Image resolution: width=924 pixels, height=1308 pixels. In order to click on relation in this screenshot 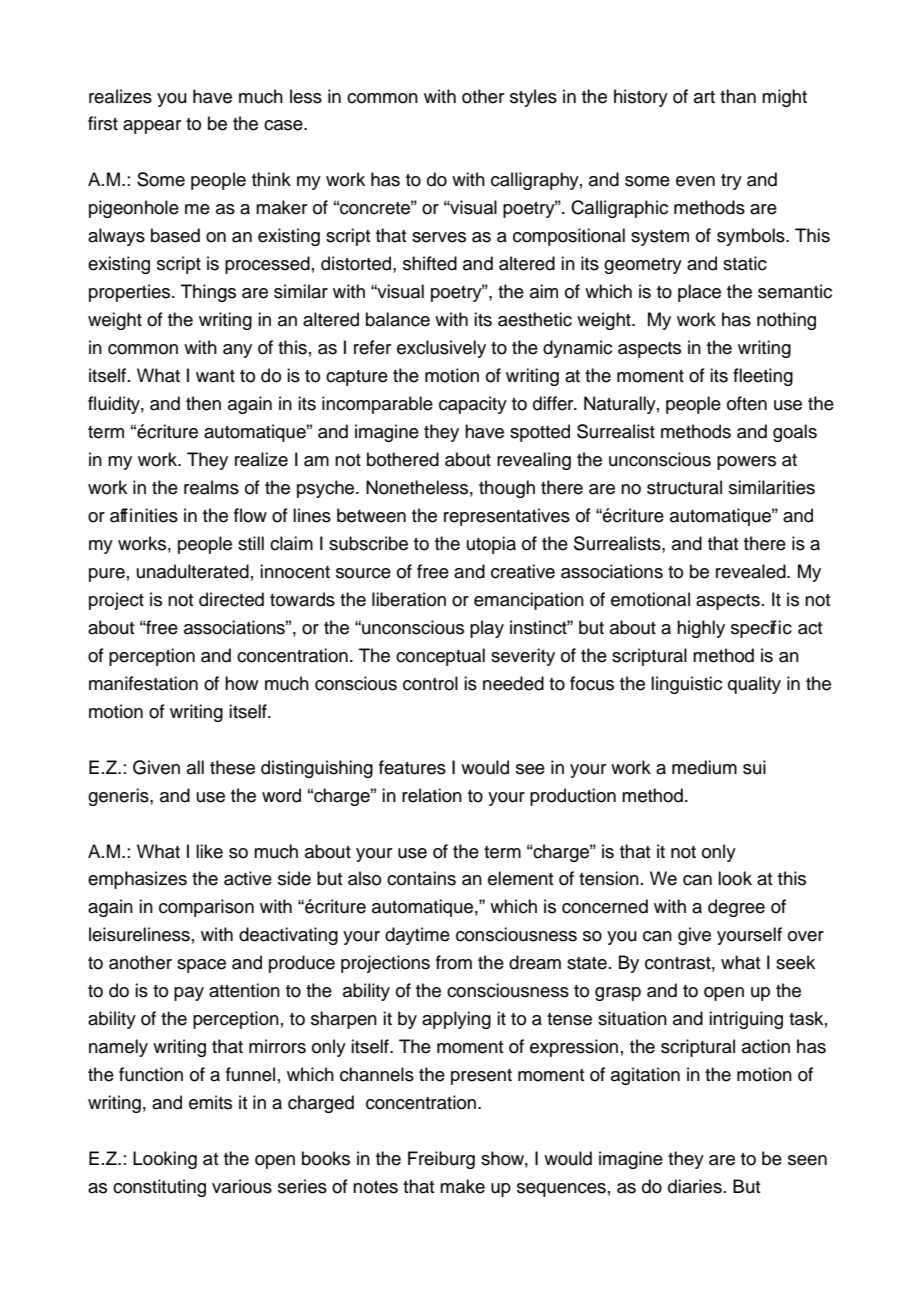, I will do `click(432, 795)`.
